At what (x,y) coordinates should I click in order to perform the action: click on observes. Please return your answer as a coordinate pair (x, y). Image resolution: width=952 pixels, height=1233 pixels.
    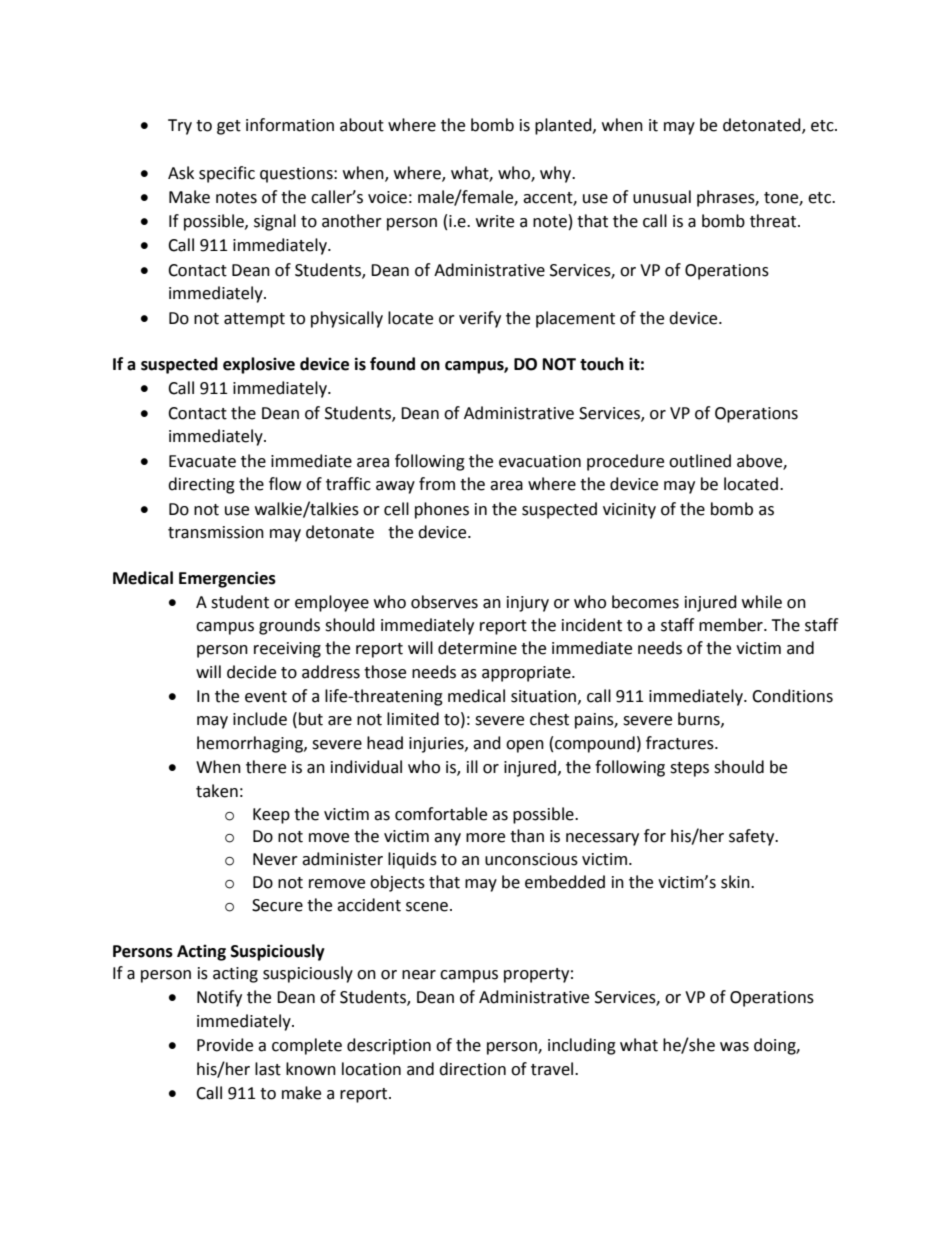
    Looking at the image, I should click on (444, 602).
